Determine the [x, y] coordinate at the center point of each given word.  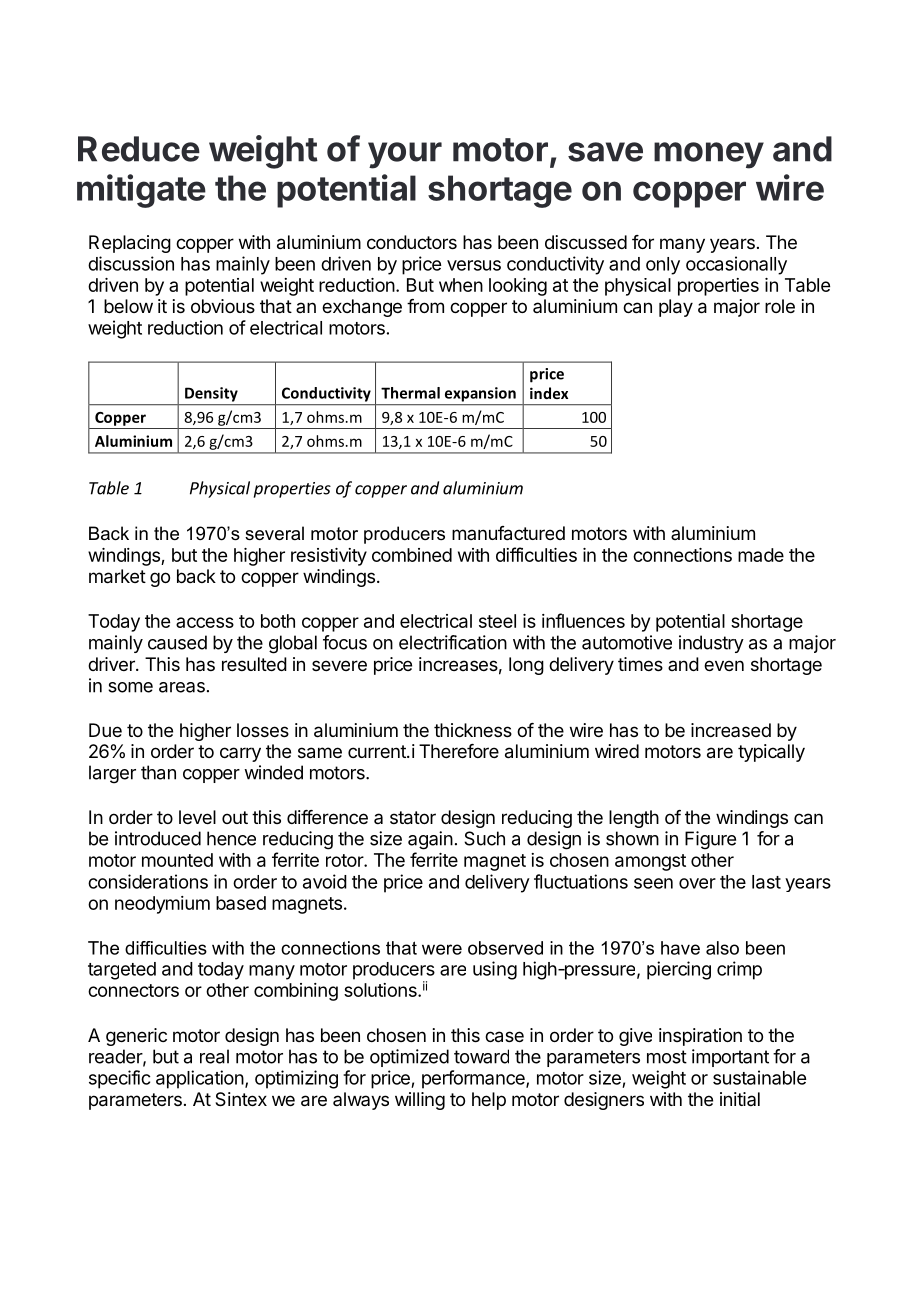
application [200, 1079]
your [405, 155]
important [730, 1058]
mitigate [141, 191]
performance [474, 1079]
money [709, 155]
